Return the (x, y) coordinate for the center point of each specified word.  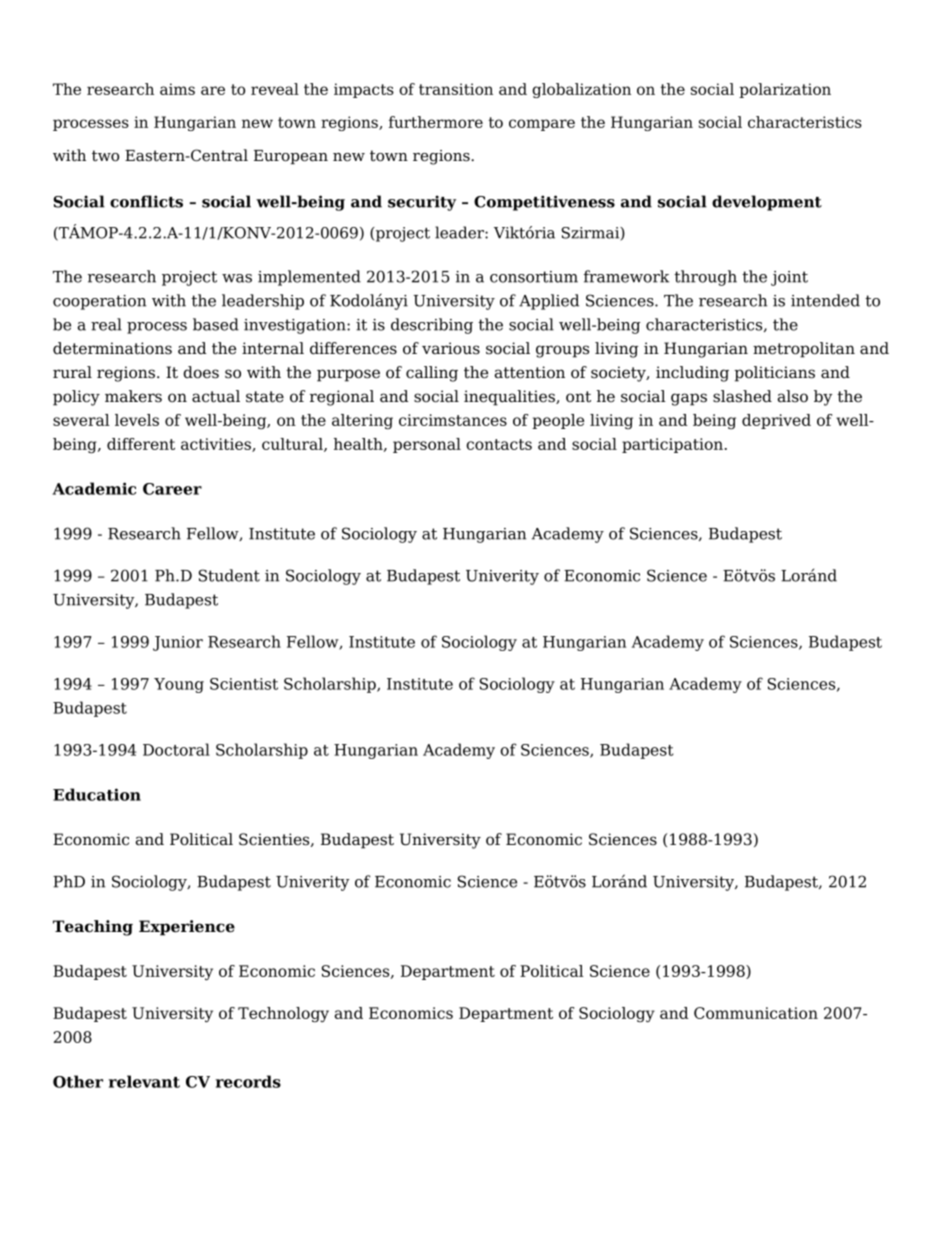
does (201, 372)
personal (427, 445)
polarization (785, 90)
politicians (774, 374)
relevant (144, 1081)
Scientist (244, 684)
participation (672, 445)
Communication (756, 1013)
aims (177, 89)
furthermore (436, 122)
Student (229, 575)
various (451, 348)
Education (97, 794)
